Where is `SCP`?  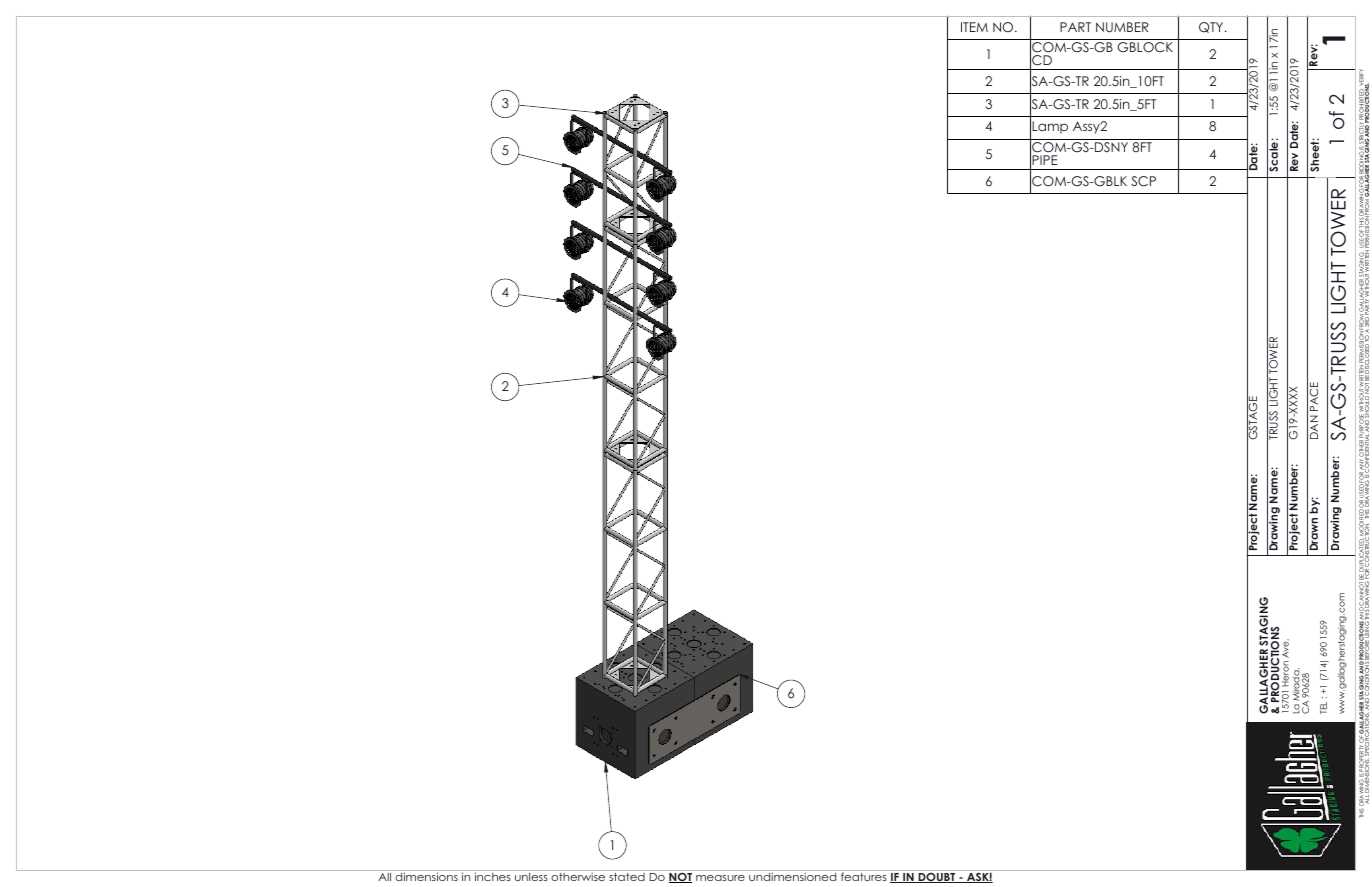
SCP is located at coordinates (1143, 181).
